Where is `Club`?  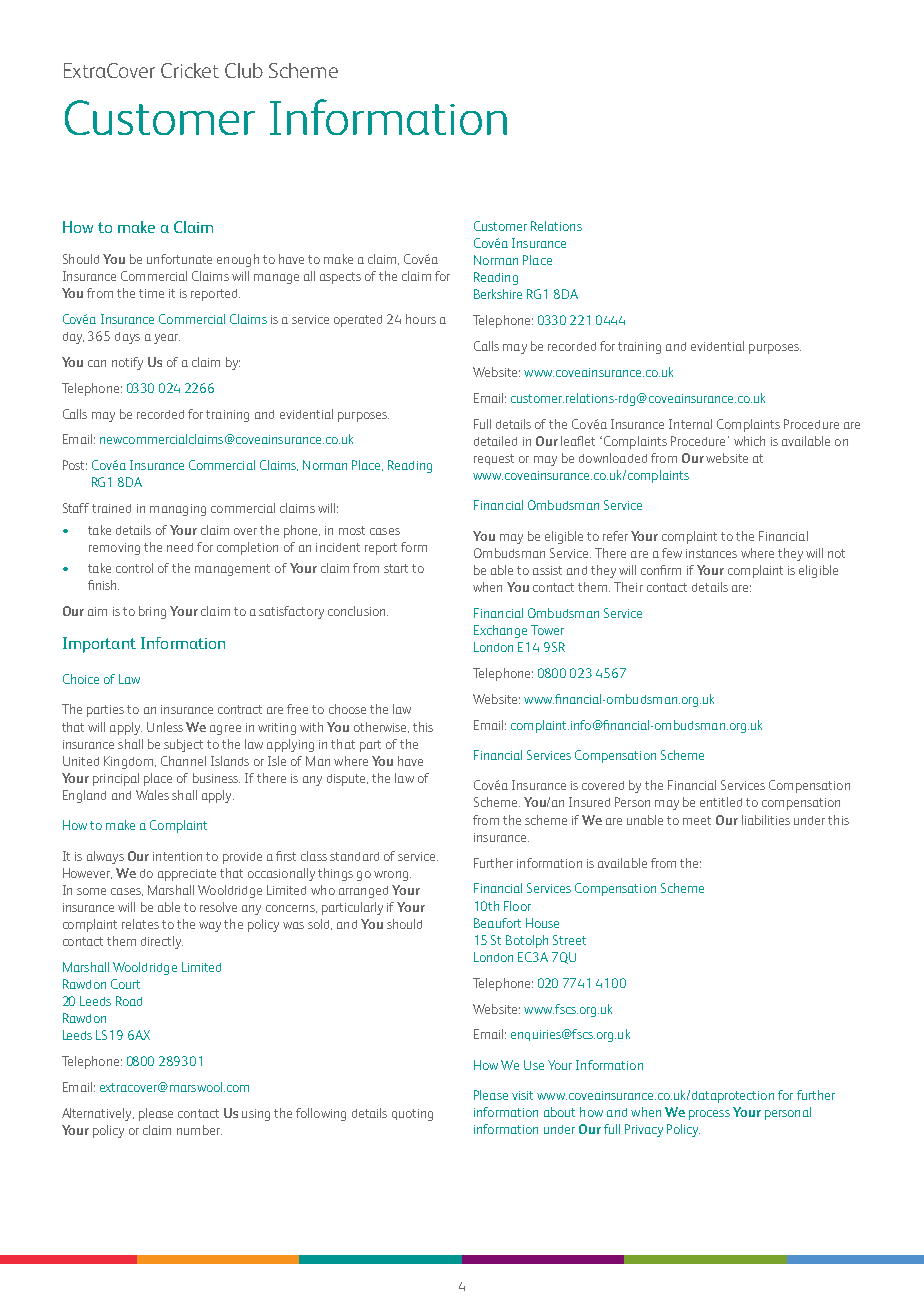 Club is located at coordinates (244, 70).
